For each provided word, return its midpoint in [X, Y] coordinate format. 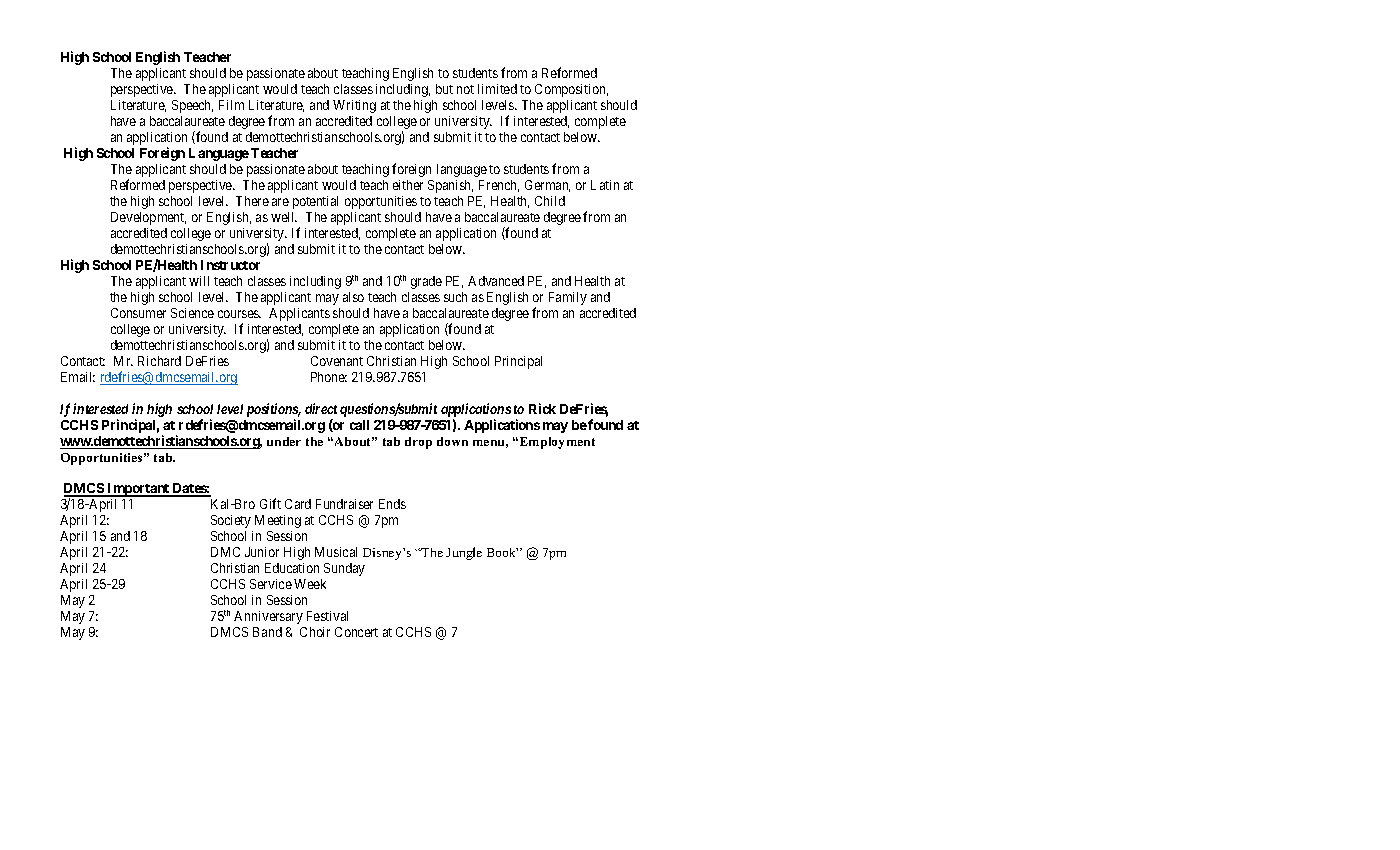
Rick [542, 408]
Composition [571, 90]
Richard [159, 361]
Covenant [337, 361]
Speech [192, 106]
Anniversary [268, 617]
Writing [354, 106]
